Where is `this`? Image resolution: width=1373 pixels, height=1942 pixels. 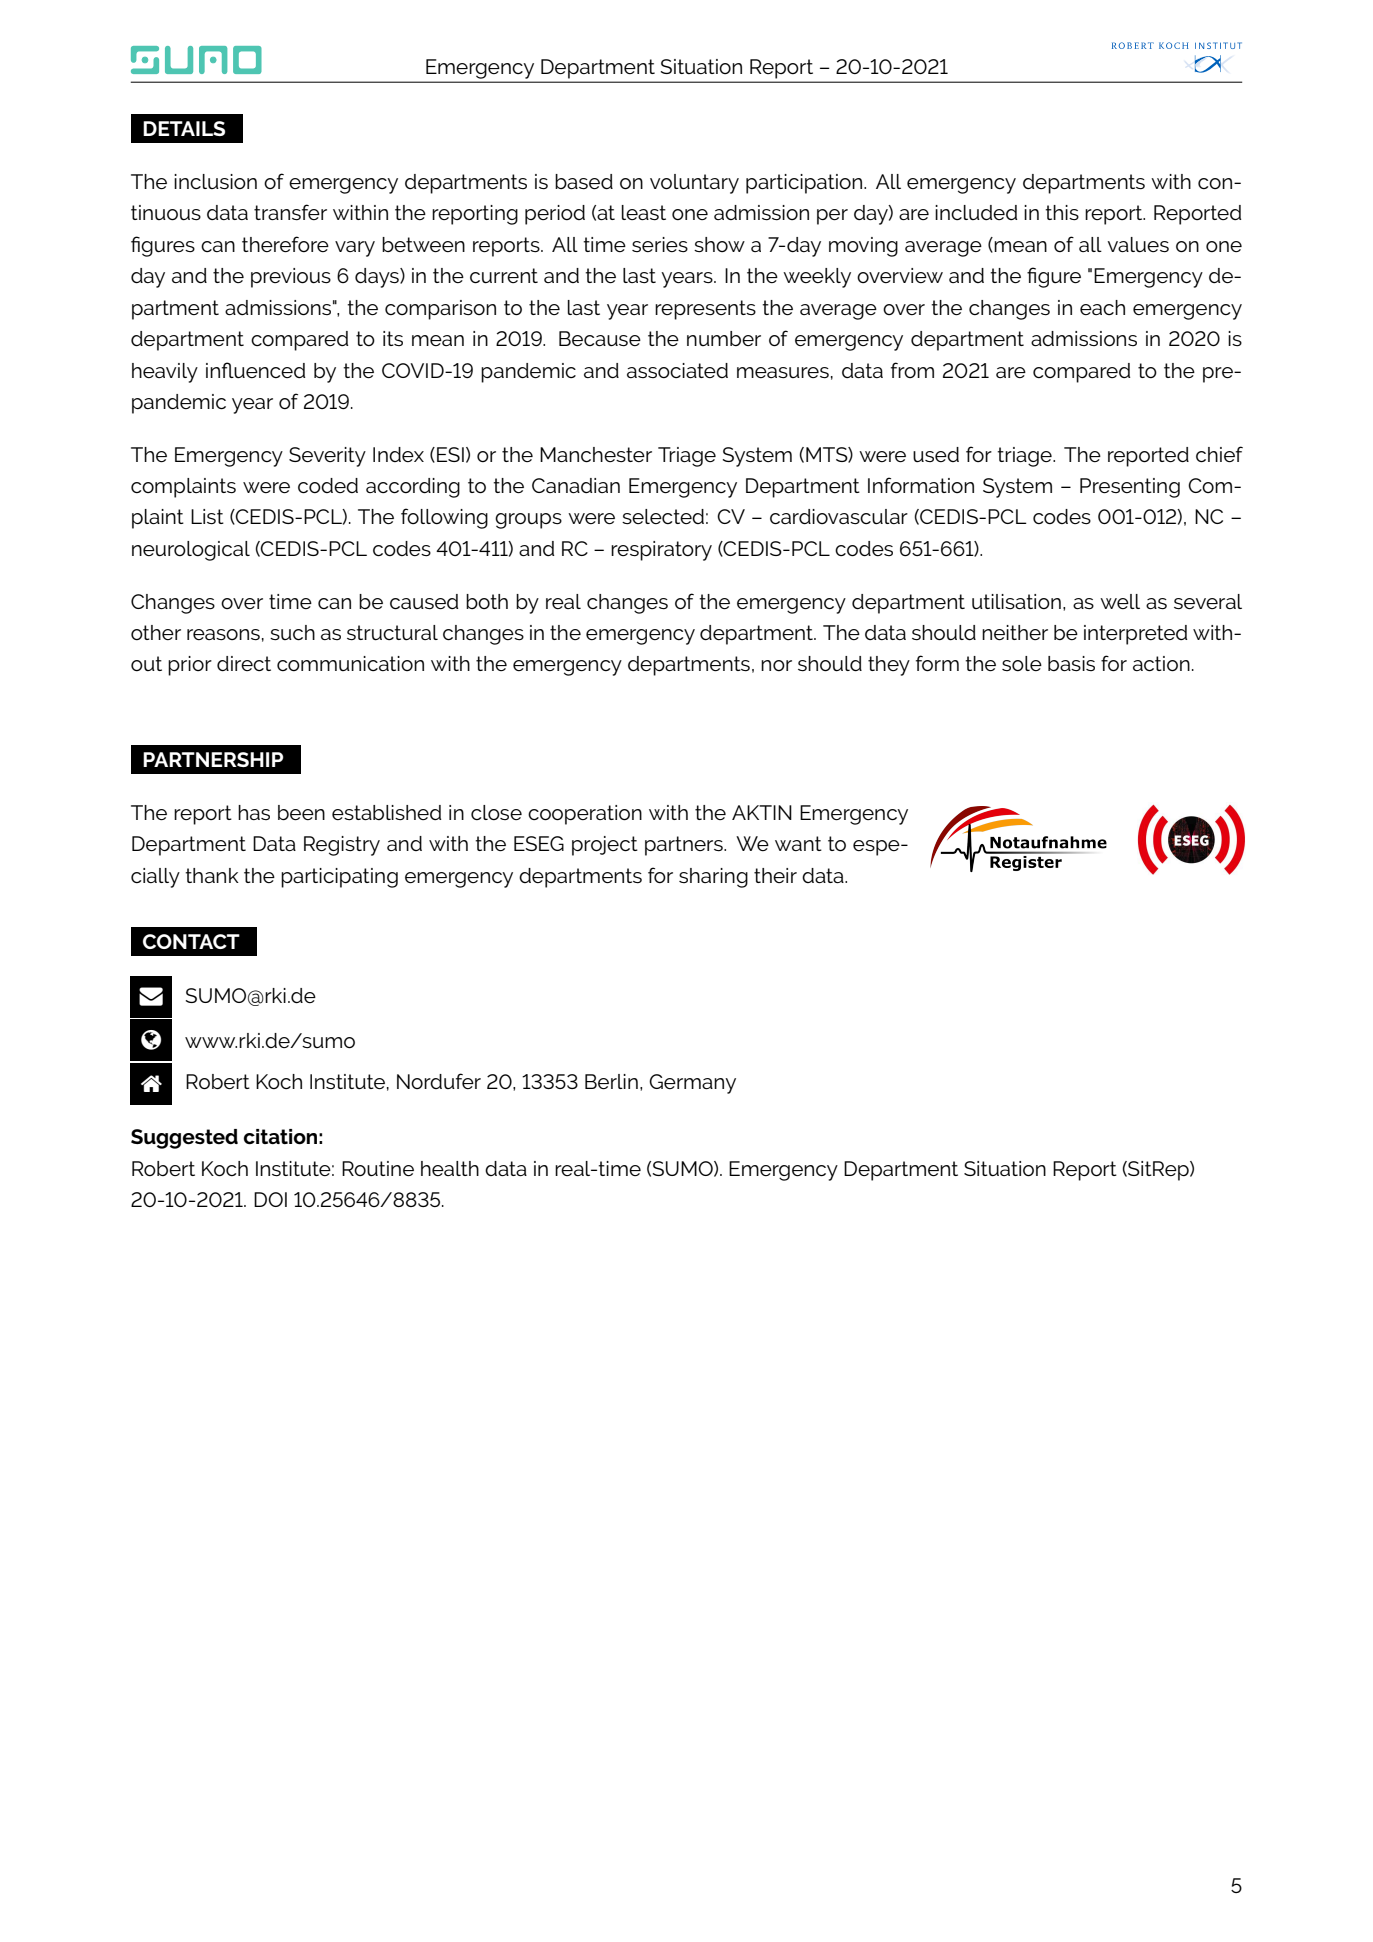 this is located at coordinates (1062, 213).
